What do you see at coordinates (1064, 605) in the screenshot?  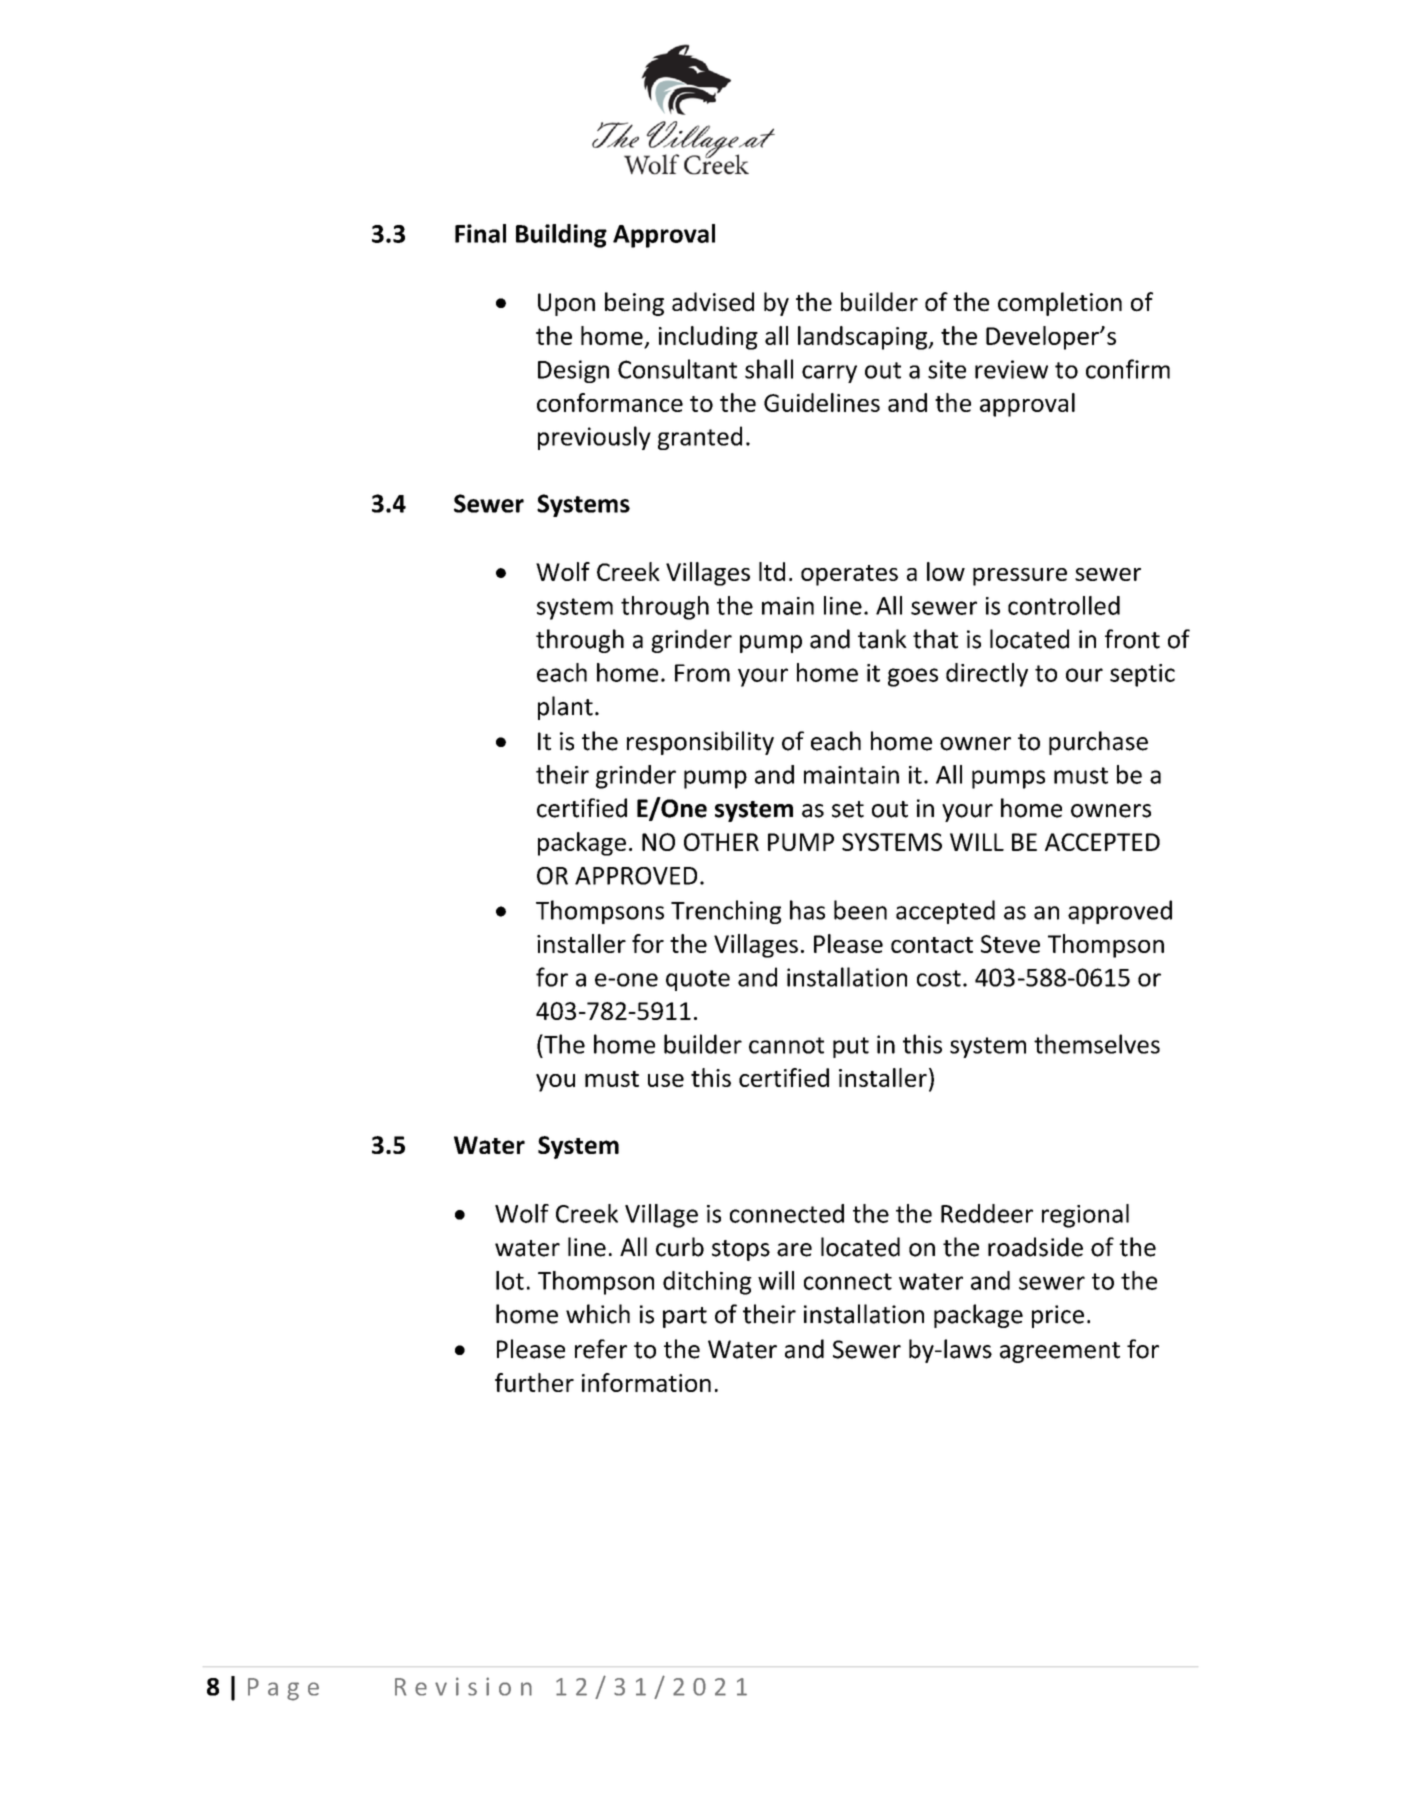 I see `controlled` at bounding box center [1064, 605].
